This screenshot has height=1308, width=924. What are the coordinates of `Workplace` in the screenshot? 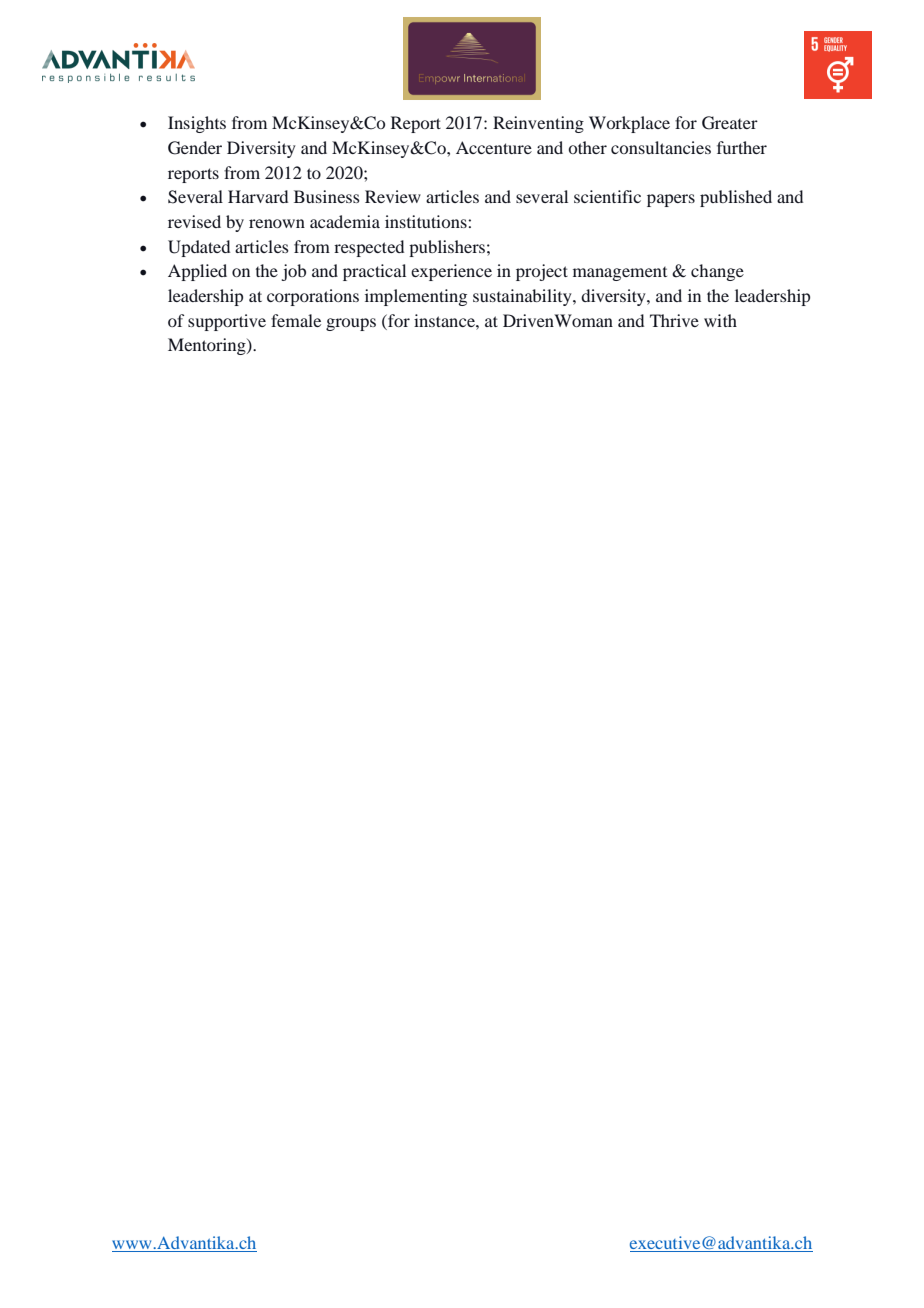 It's located at (629, 124).
